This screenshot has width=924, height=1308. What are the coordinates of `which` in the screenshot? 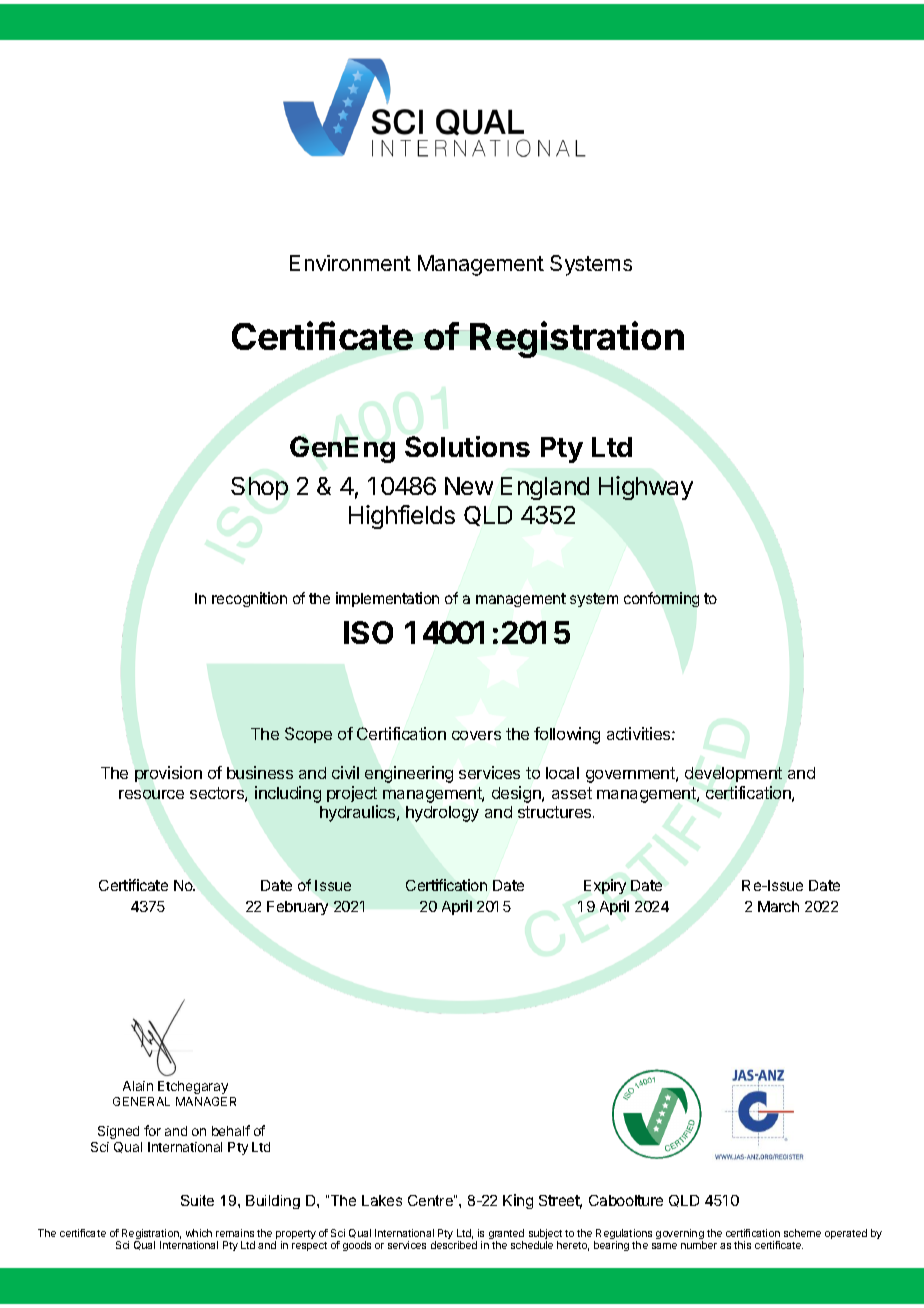 It's located at (199, 1233).
